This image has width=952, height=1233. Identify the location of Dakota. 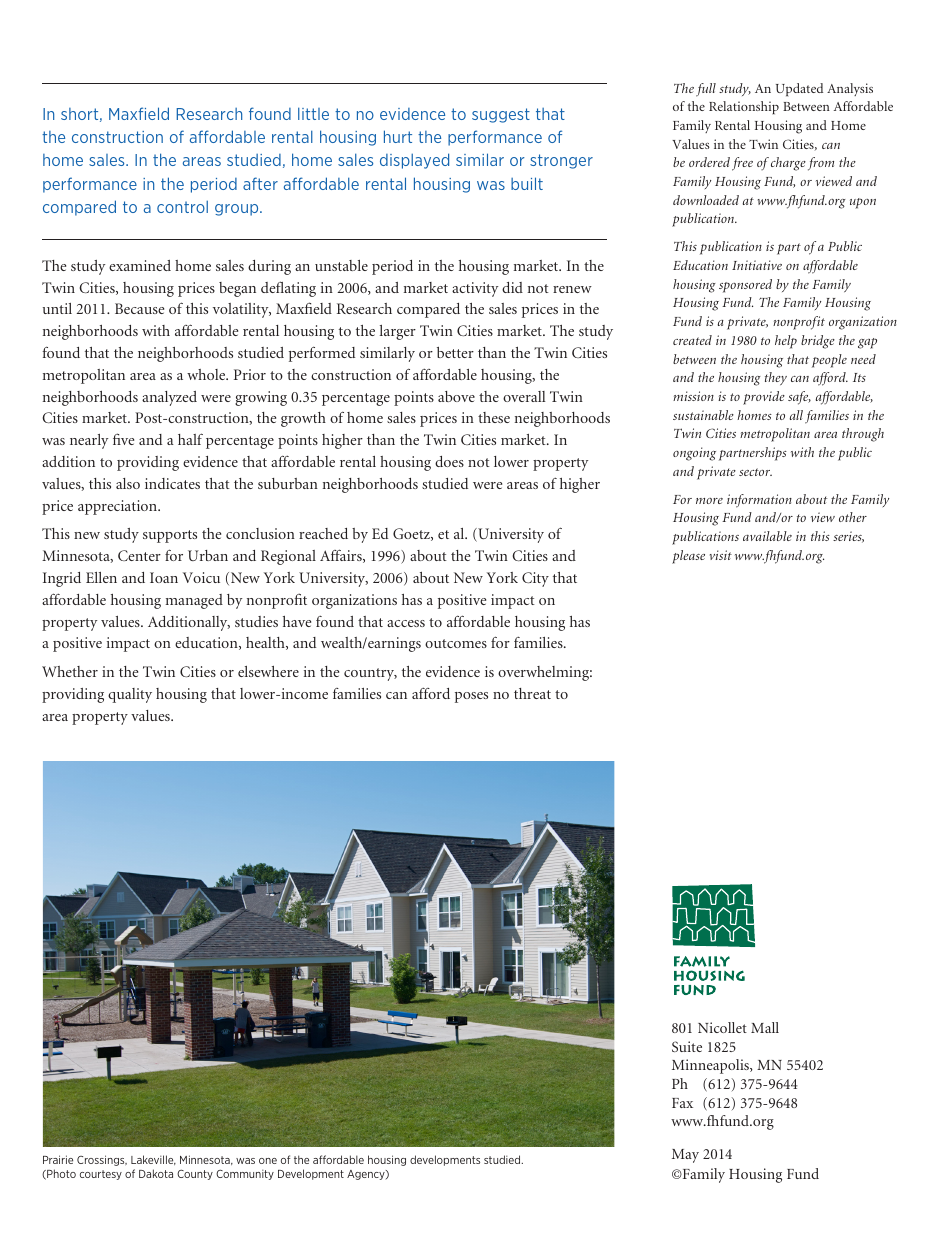
(156, 1173).
